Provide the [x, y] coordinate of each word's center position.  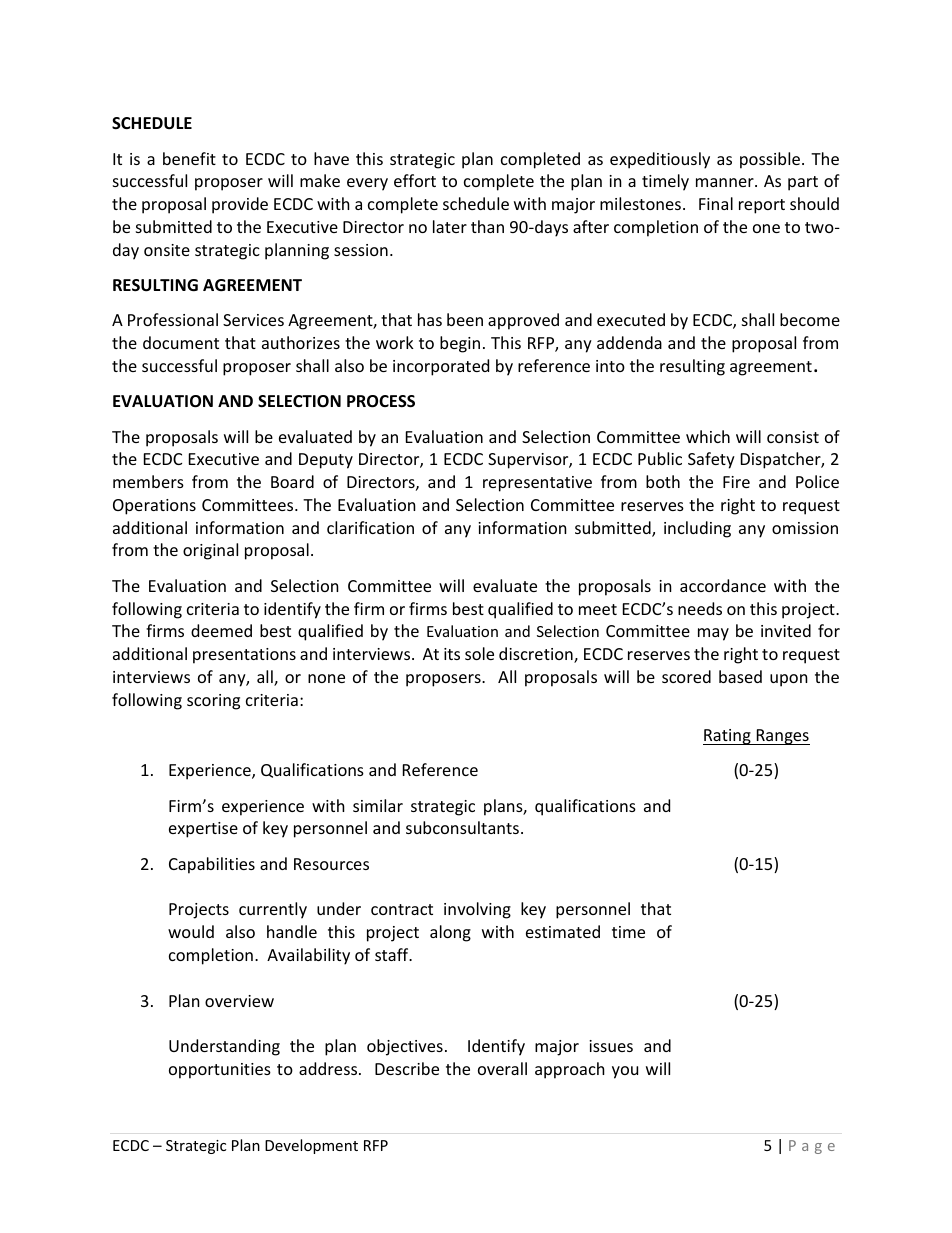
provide [240, 205]
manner [726, 182]
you [625, 1072]
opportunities [220, 1071]
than [487, 226]
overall [502, 1068]
